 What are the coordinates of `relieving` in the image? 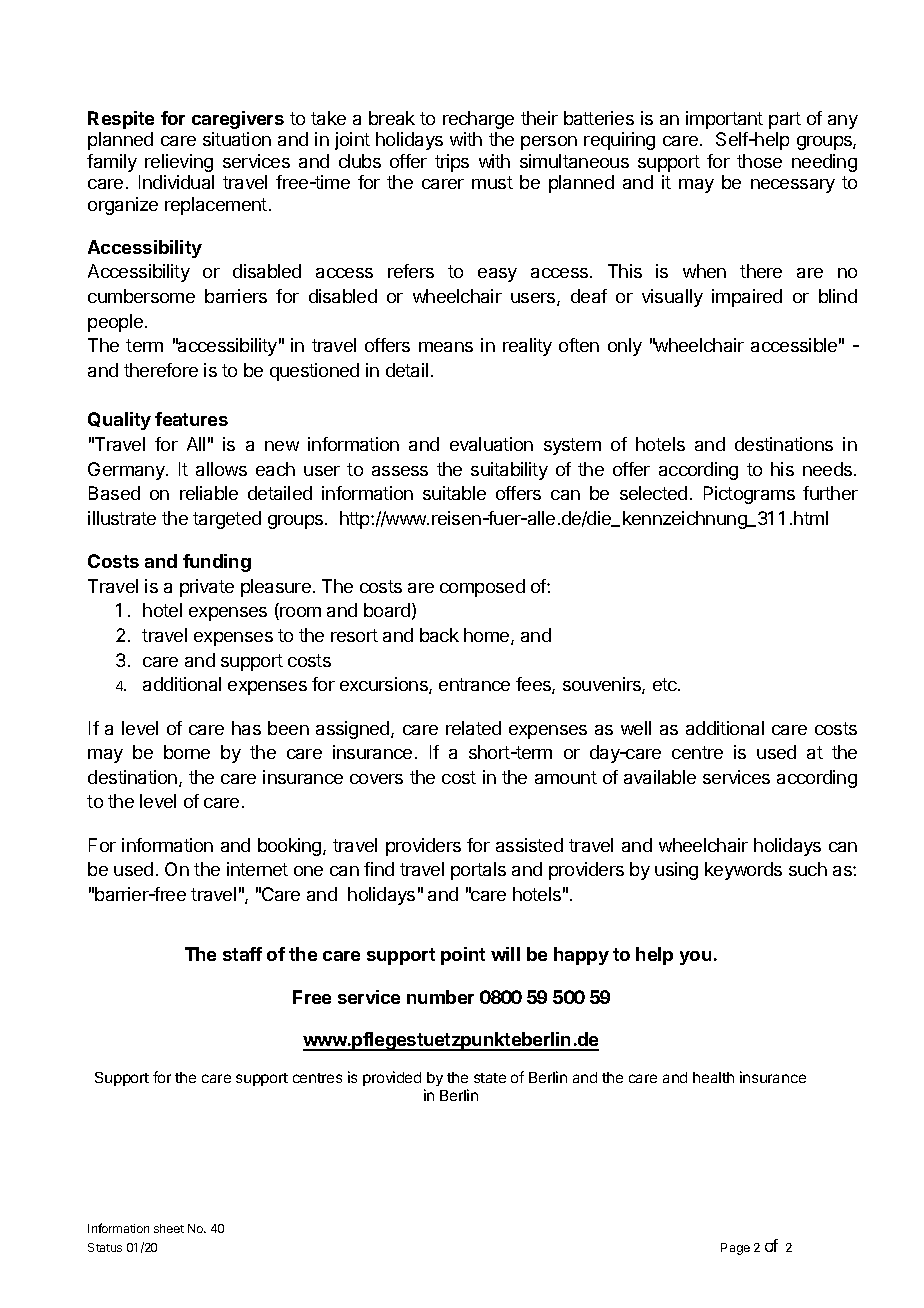 It's located at (179, 163).
